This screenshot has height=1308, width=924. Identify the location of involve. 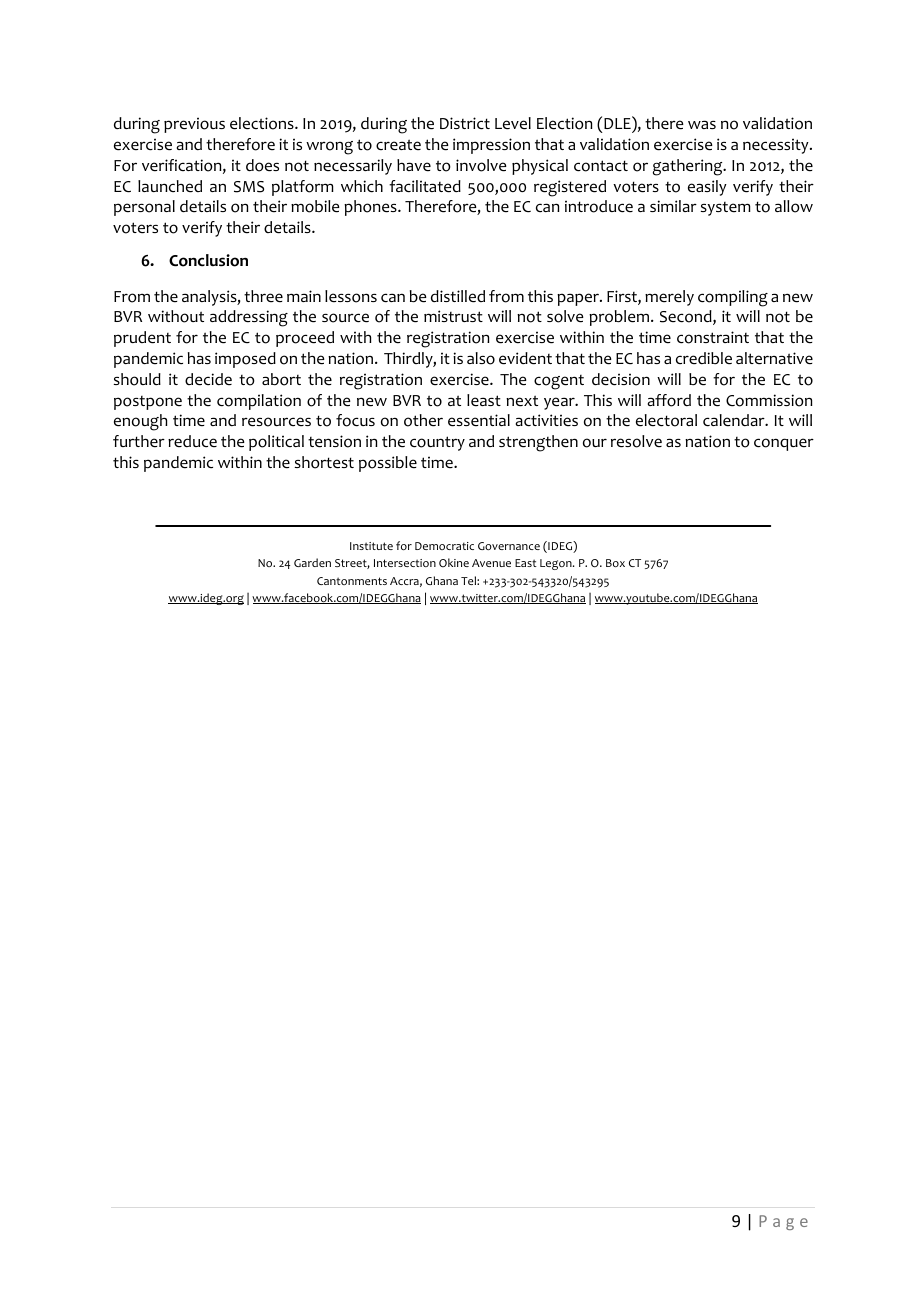
(481, 165).
